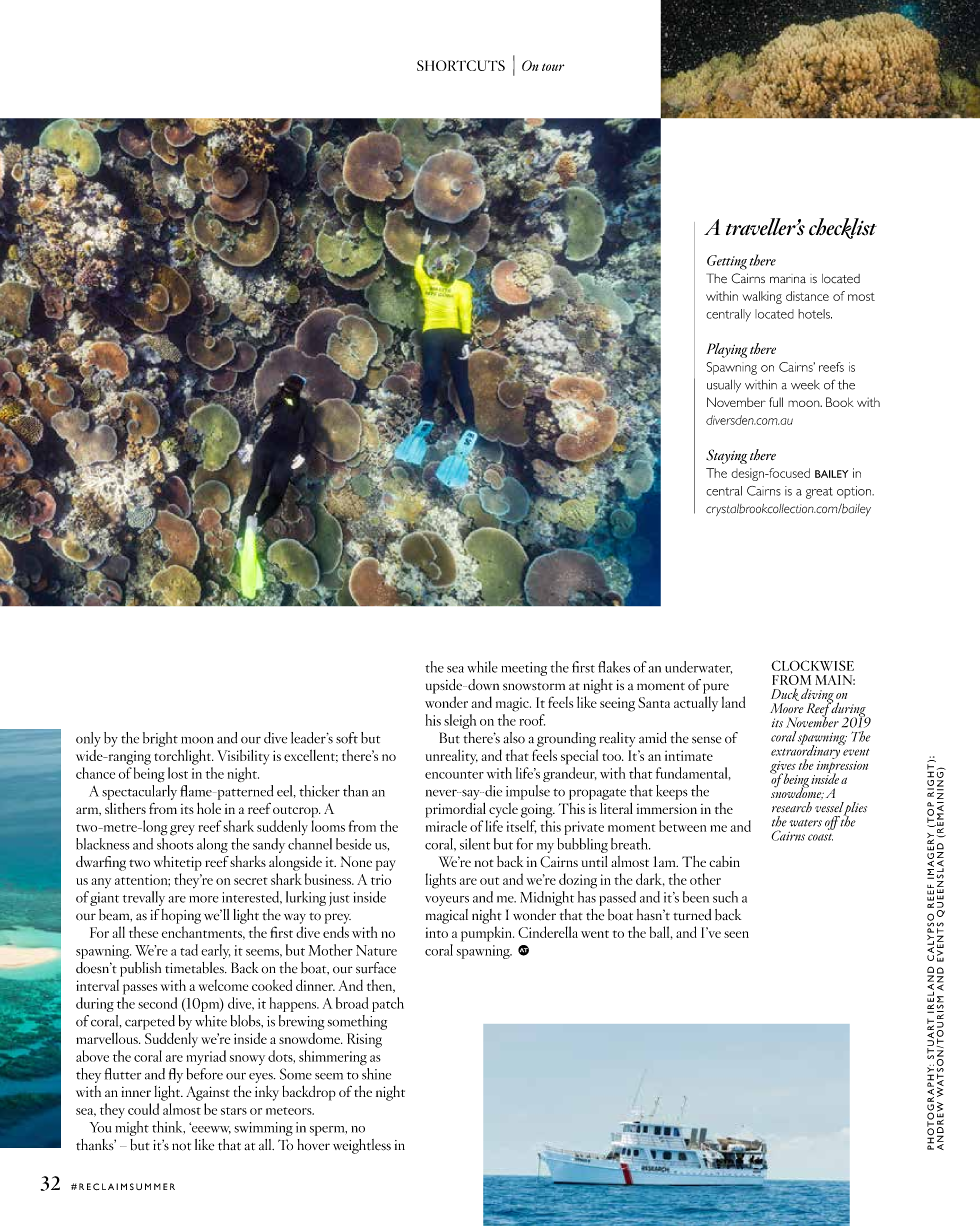  Describe the element at coordinates (143, 1109) in the screenshot. I see `could` at that location.
